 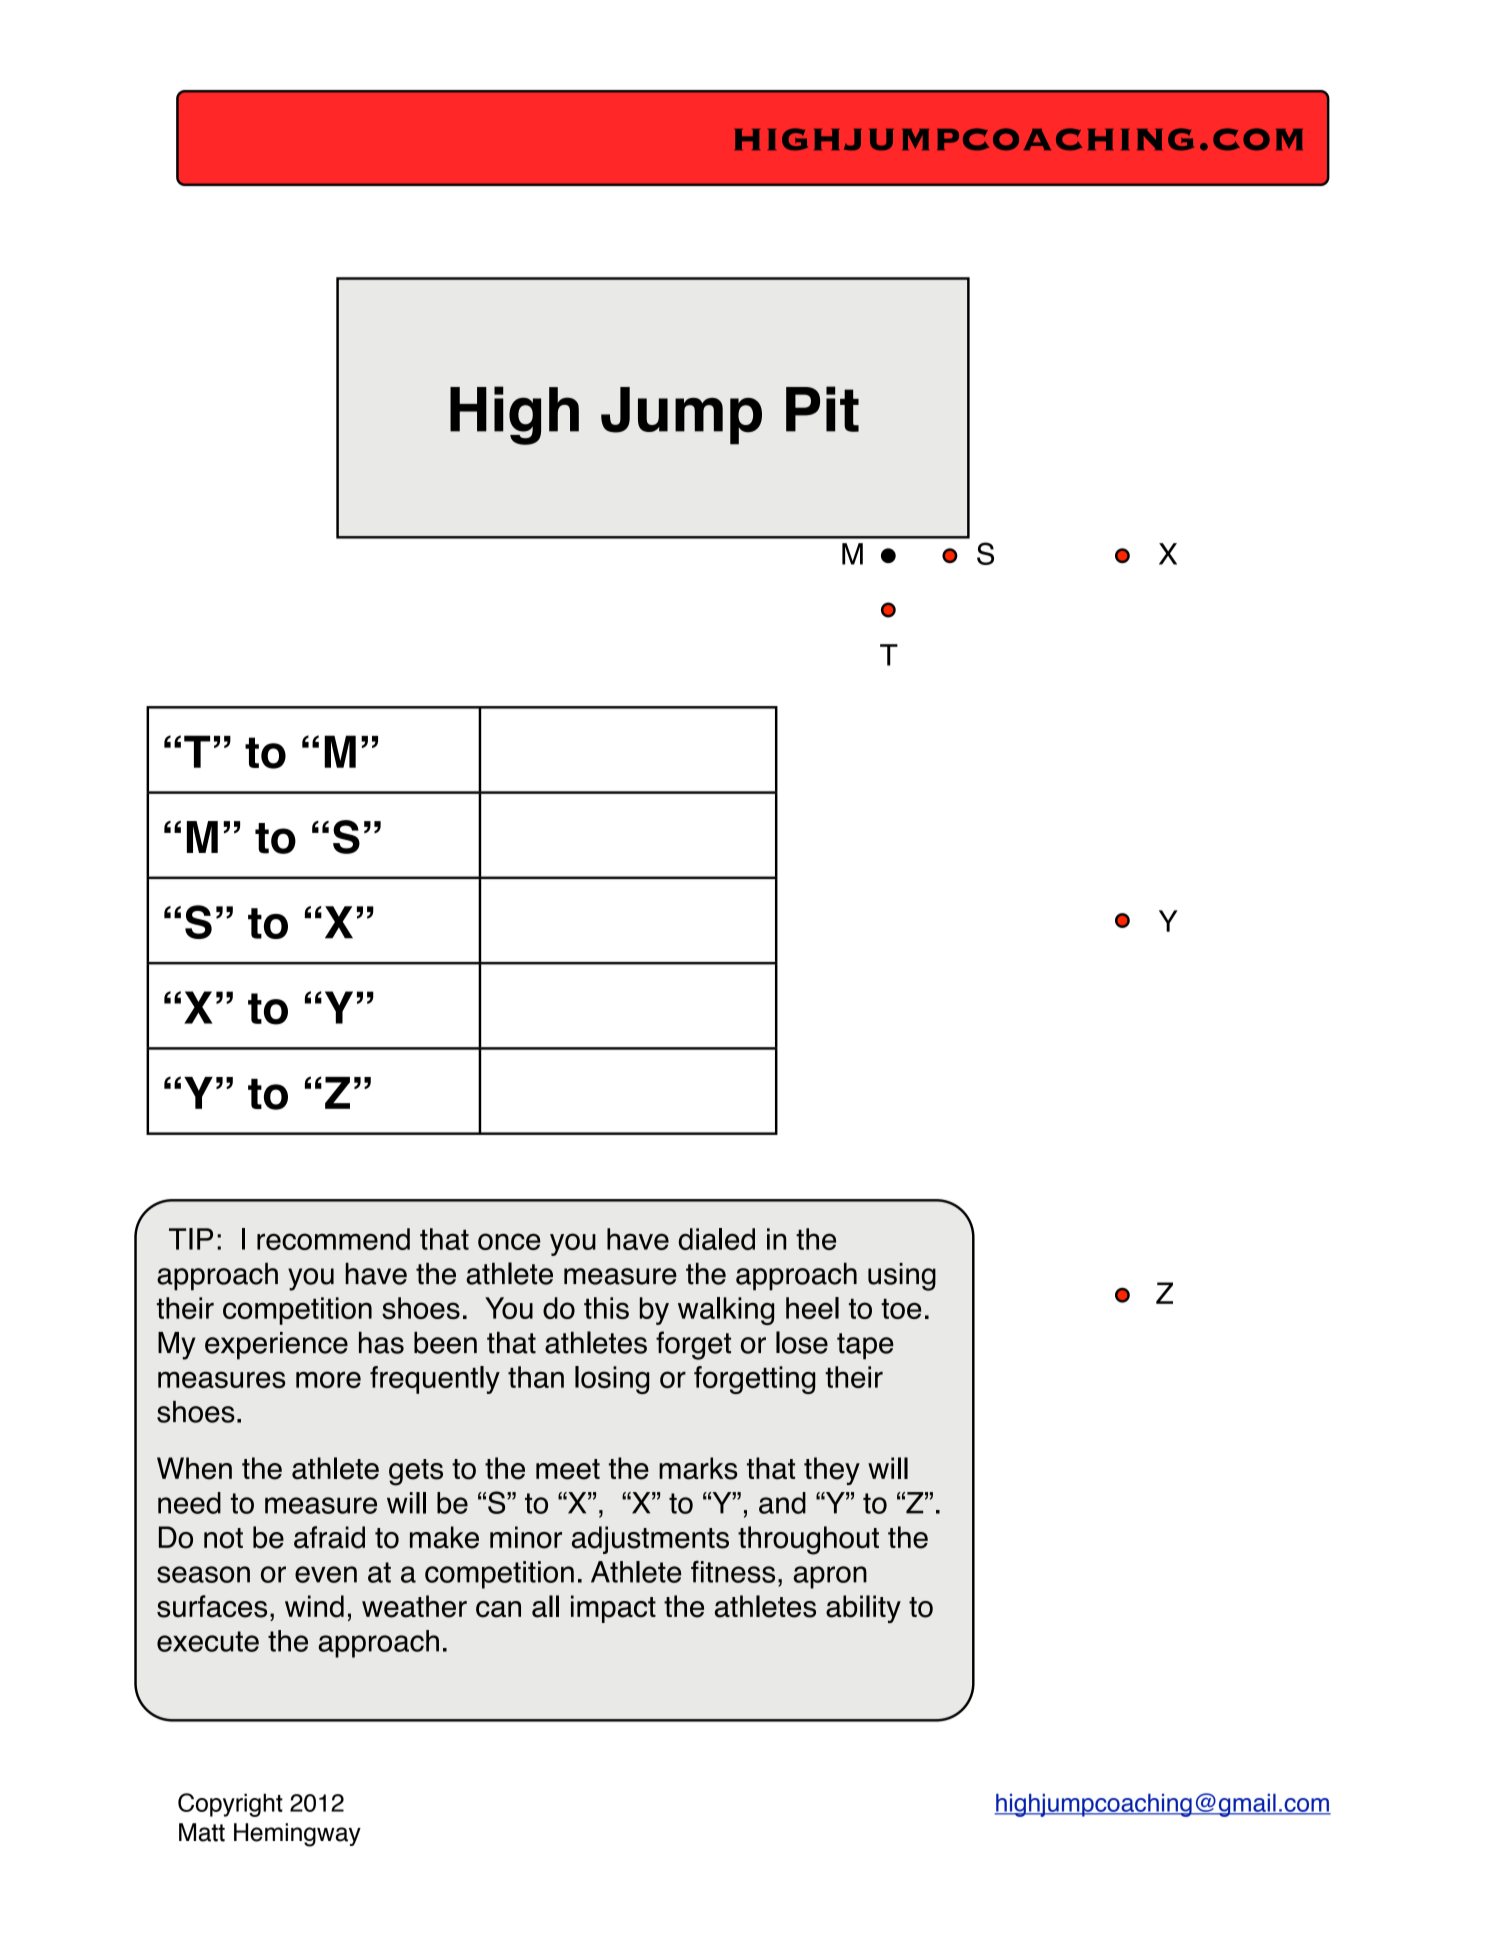 What do you see at coordinates (822, 409) in the page?
I see `Pit` at bounding box center [822, 409].
